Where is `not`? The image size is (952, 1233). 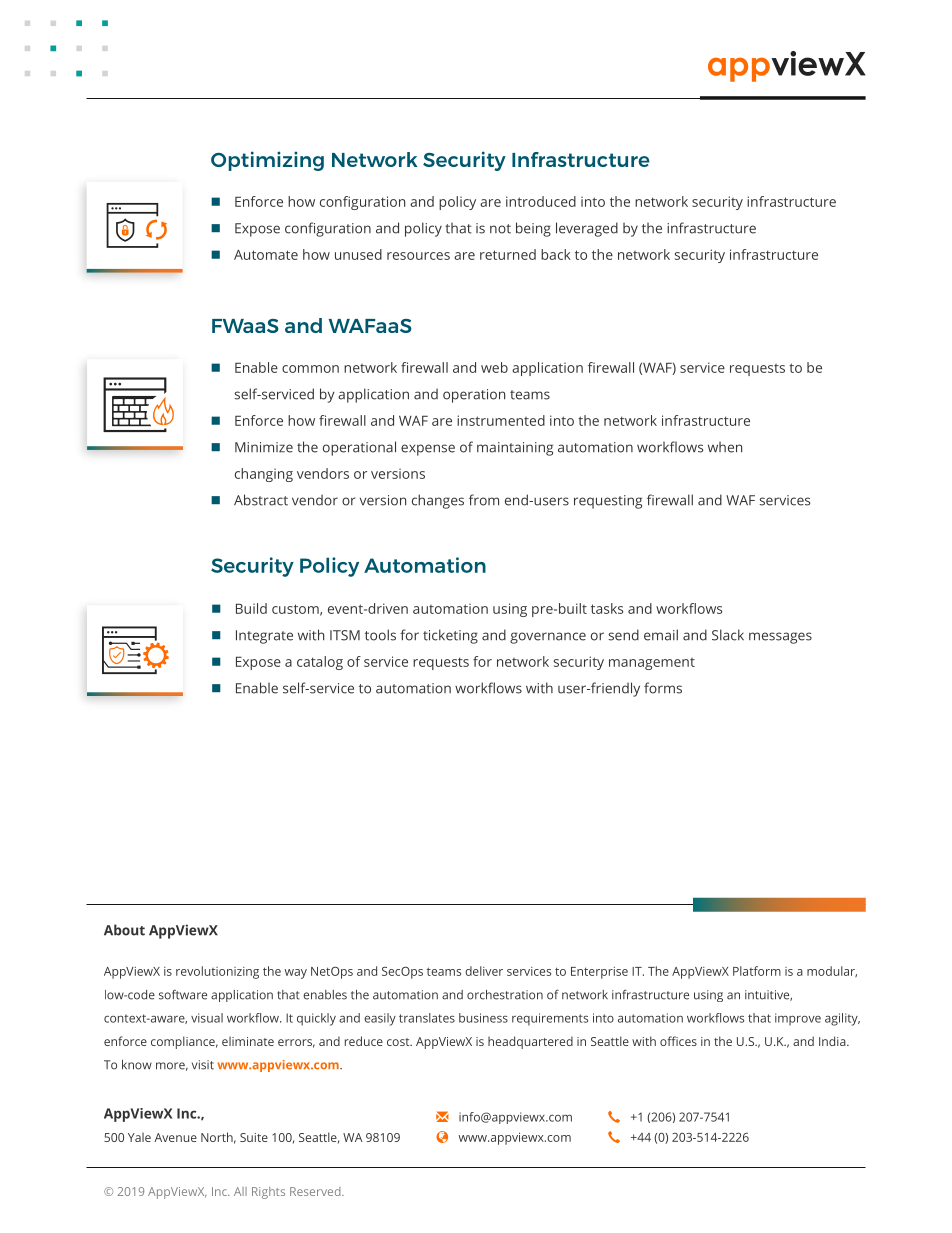 not is located at coordinates (500, 229).
